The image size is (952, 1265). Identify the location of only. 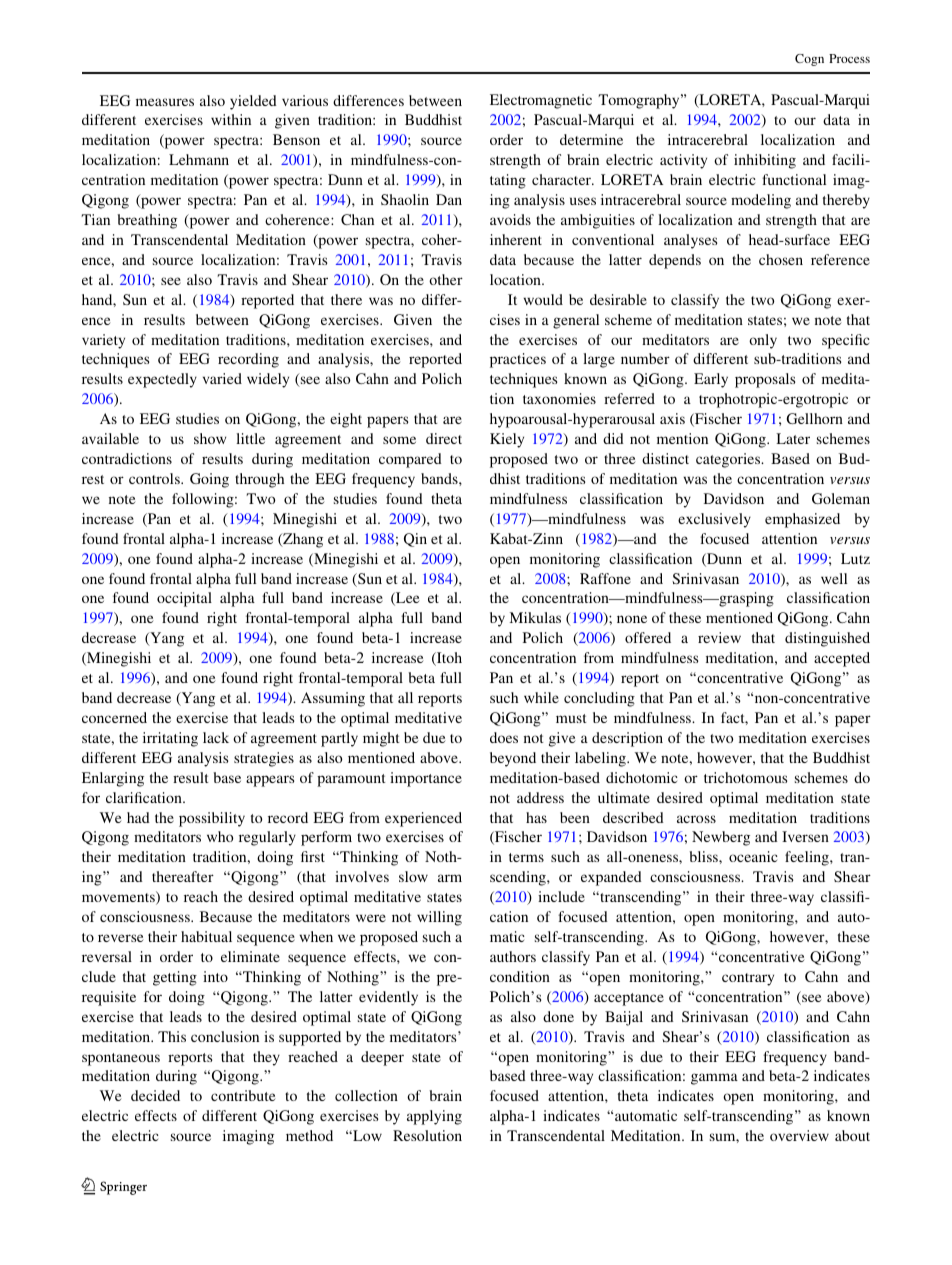
(763, 341).
